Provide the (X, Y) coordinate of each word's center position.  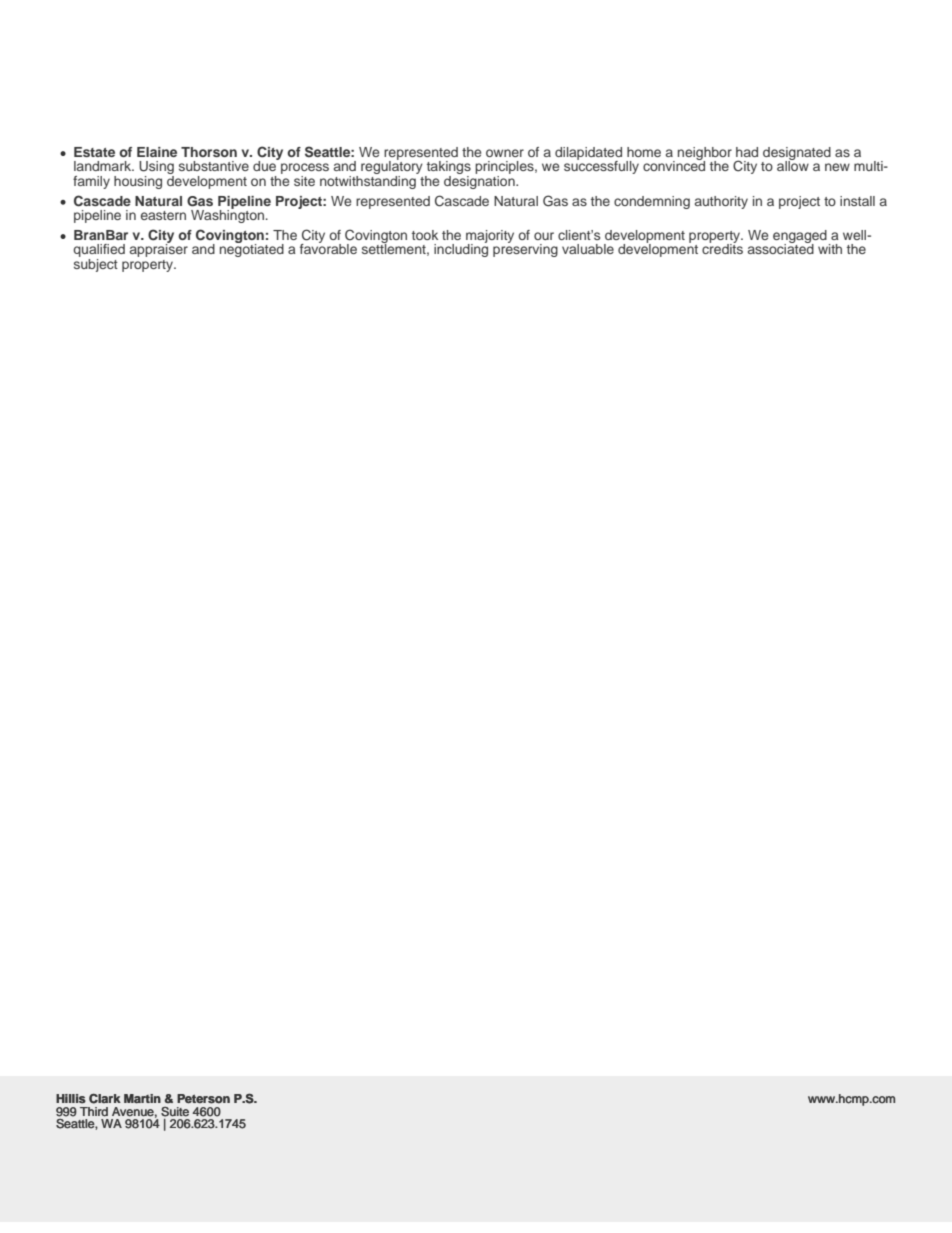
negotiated (252, 249)
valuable (588, 249)
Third (94, 1112)
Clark (105, 1098)
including (461, 249)
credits (722, 248)
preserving (525, 249)
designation (480, 181)
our (544, 236)
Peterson (203, 1099)
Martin (142, 1099)
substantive (214, 166)
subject (96, 264)
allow (793, 165)
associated (781, 248)
